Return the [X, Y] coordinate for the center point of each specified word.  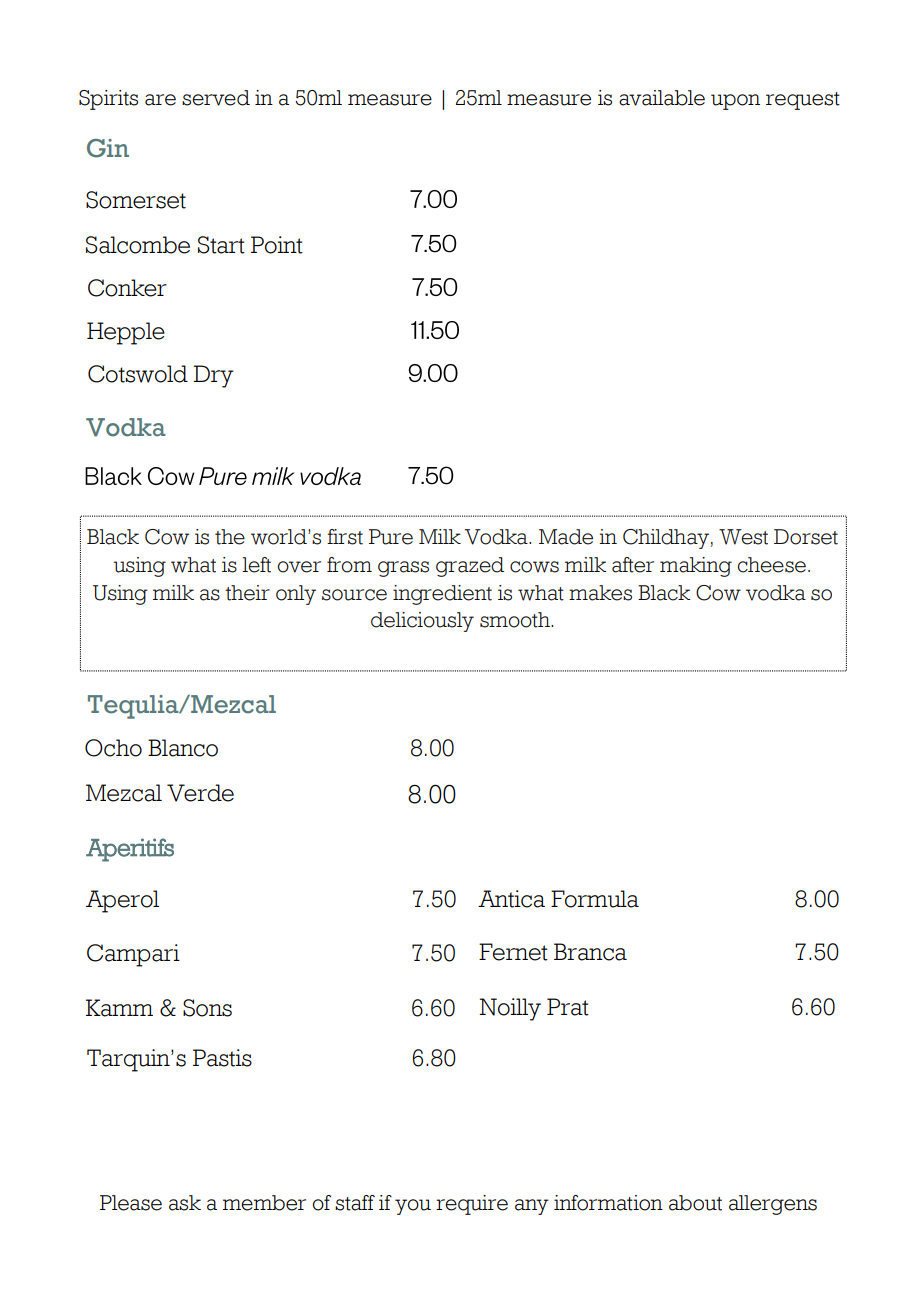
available [662, 98]
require [472, 1205]
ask [185, 1203]
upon [735, 102]
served [216, 98]
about [695, 1203]
